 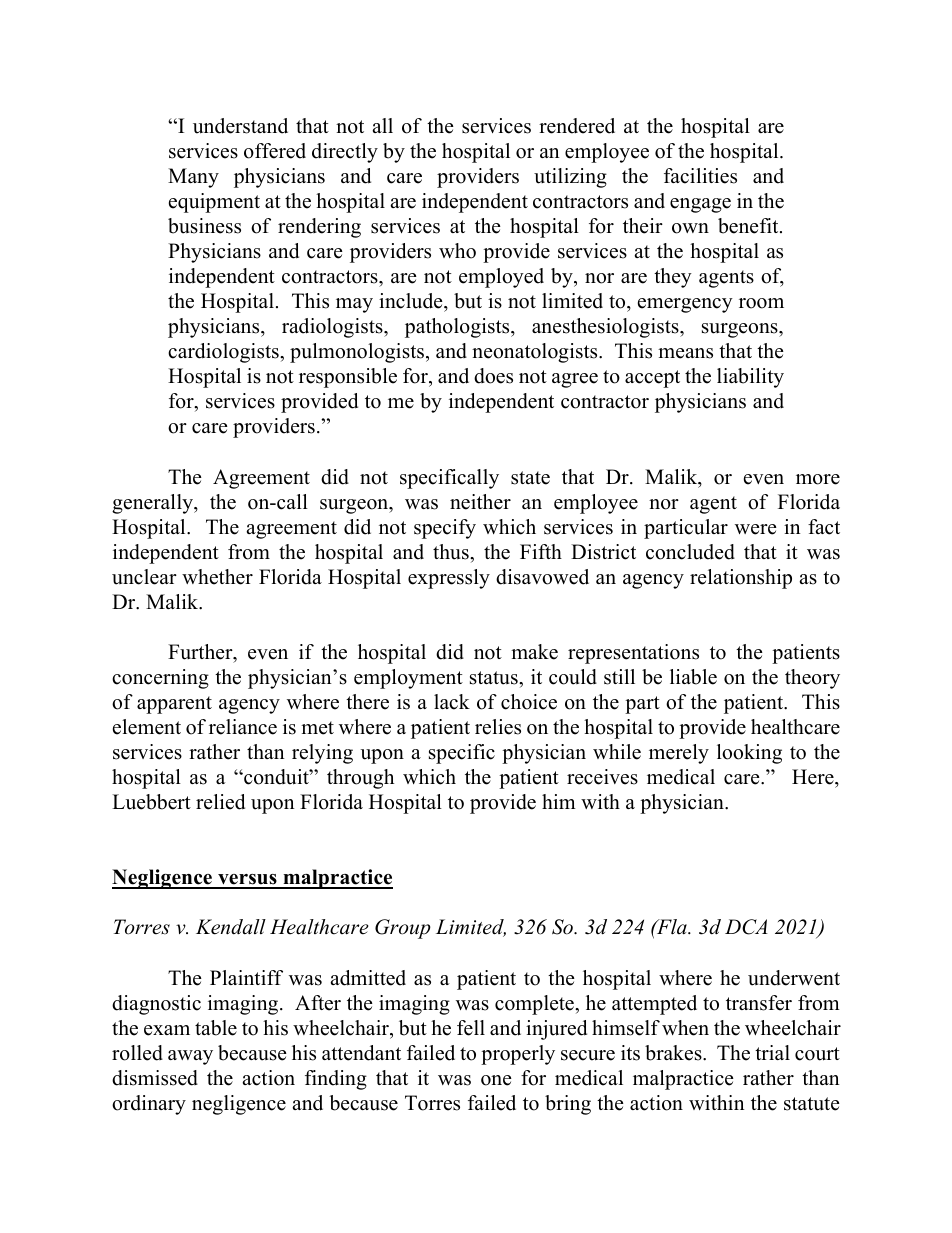 What do you see at coordinates (570, 178) in the document?
I see `utilizing` at bounding box center [570, 178].
